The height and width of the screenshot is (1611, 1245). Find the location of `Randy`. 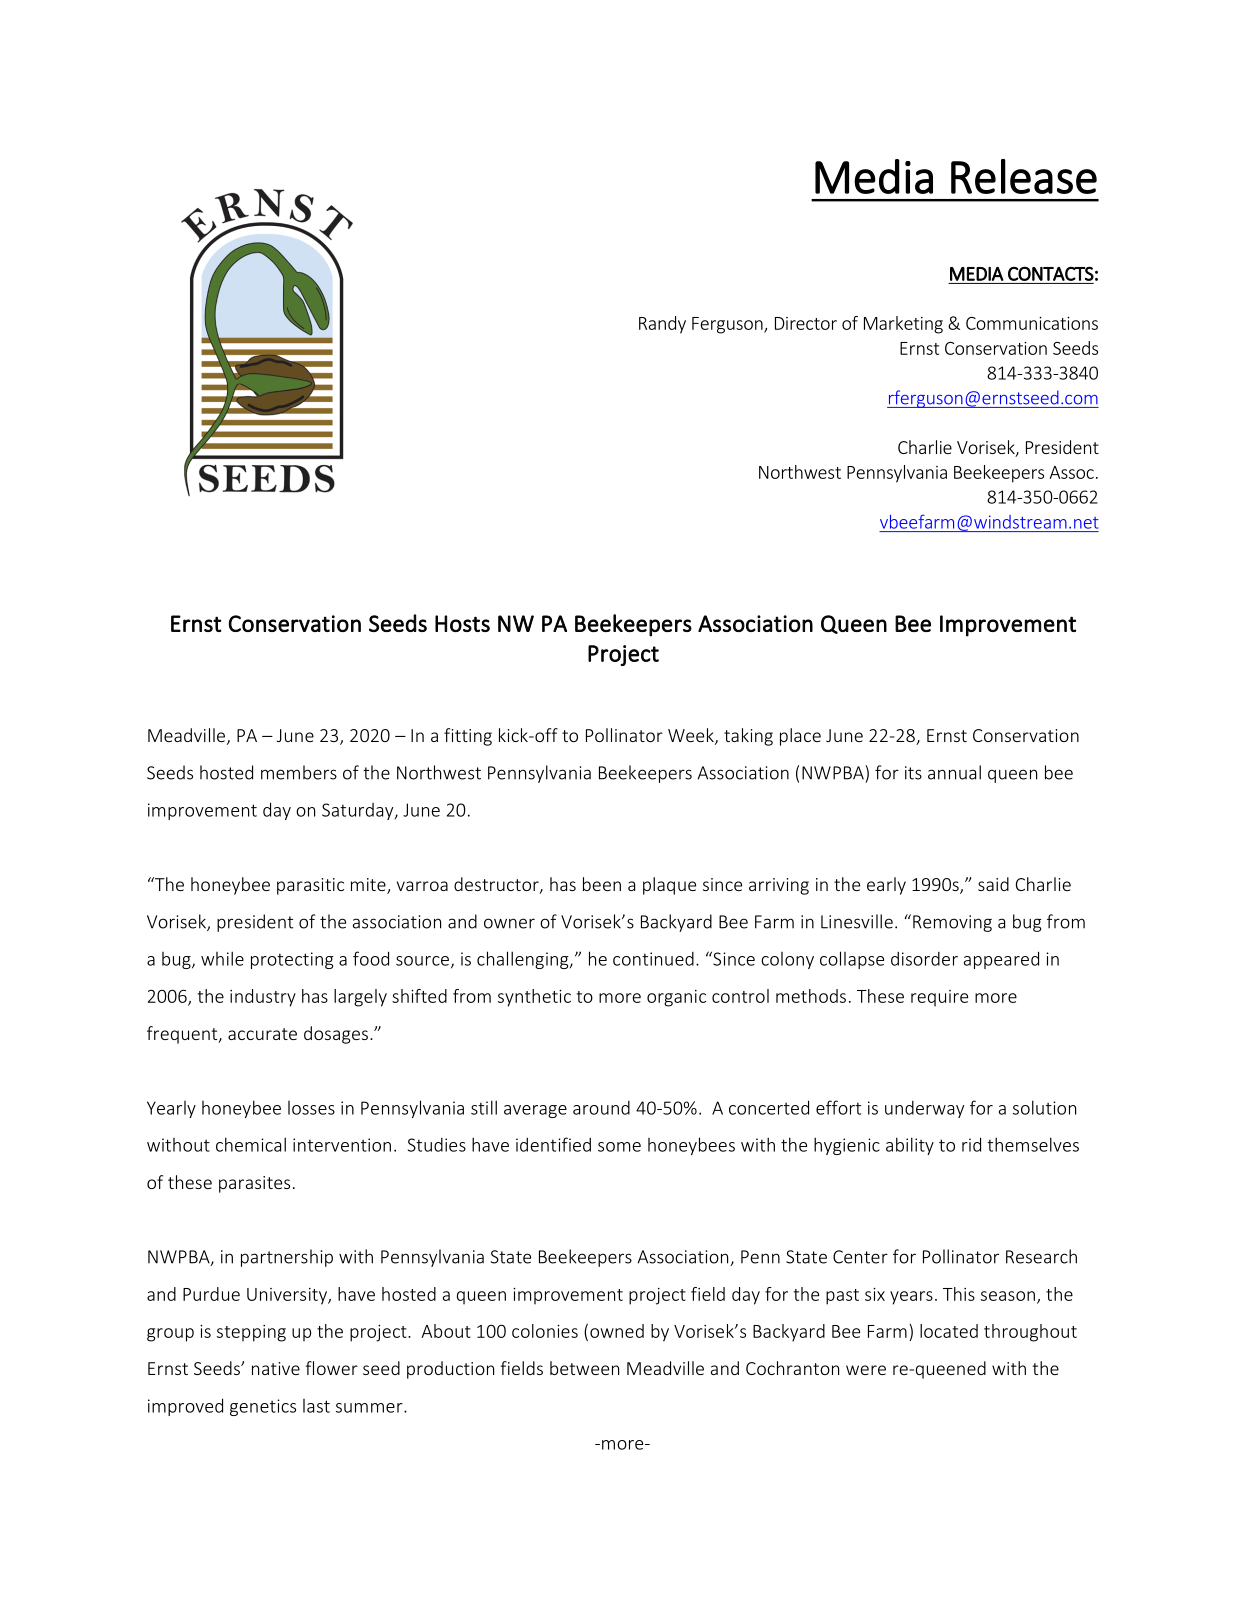

Randy is located at coordinates (662, 325).
